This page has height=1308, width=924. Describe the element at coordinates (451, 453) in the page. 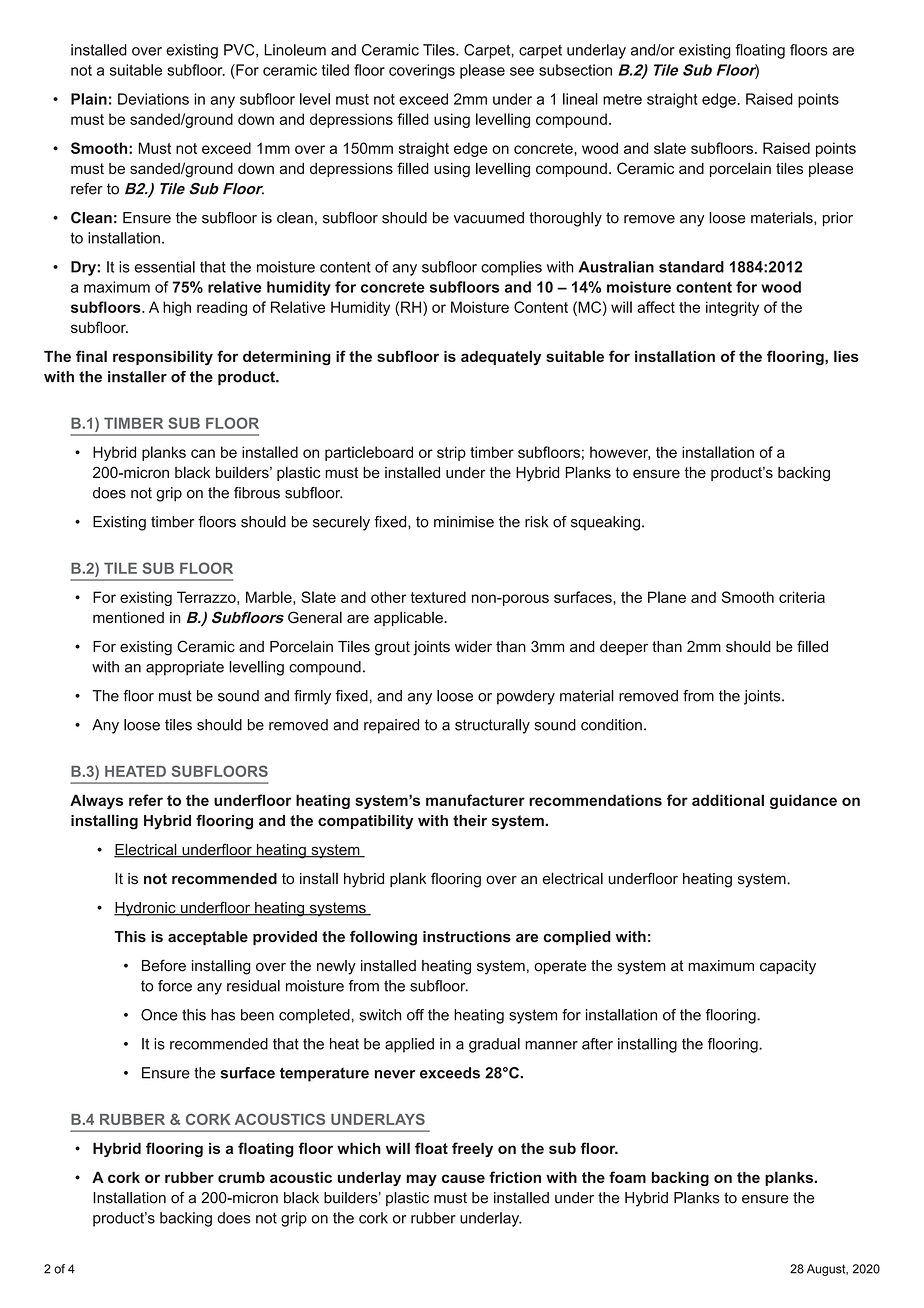

I see `strip` at that location.
